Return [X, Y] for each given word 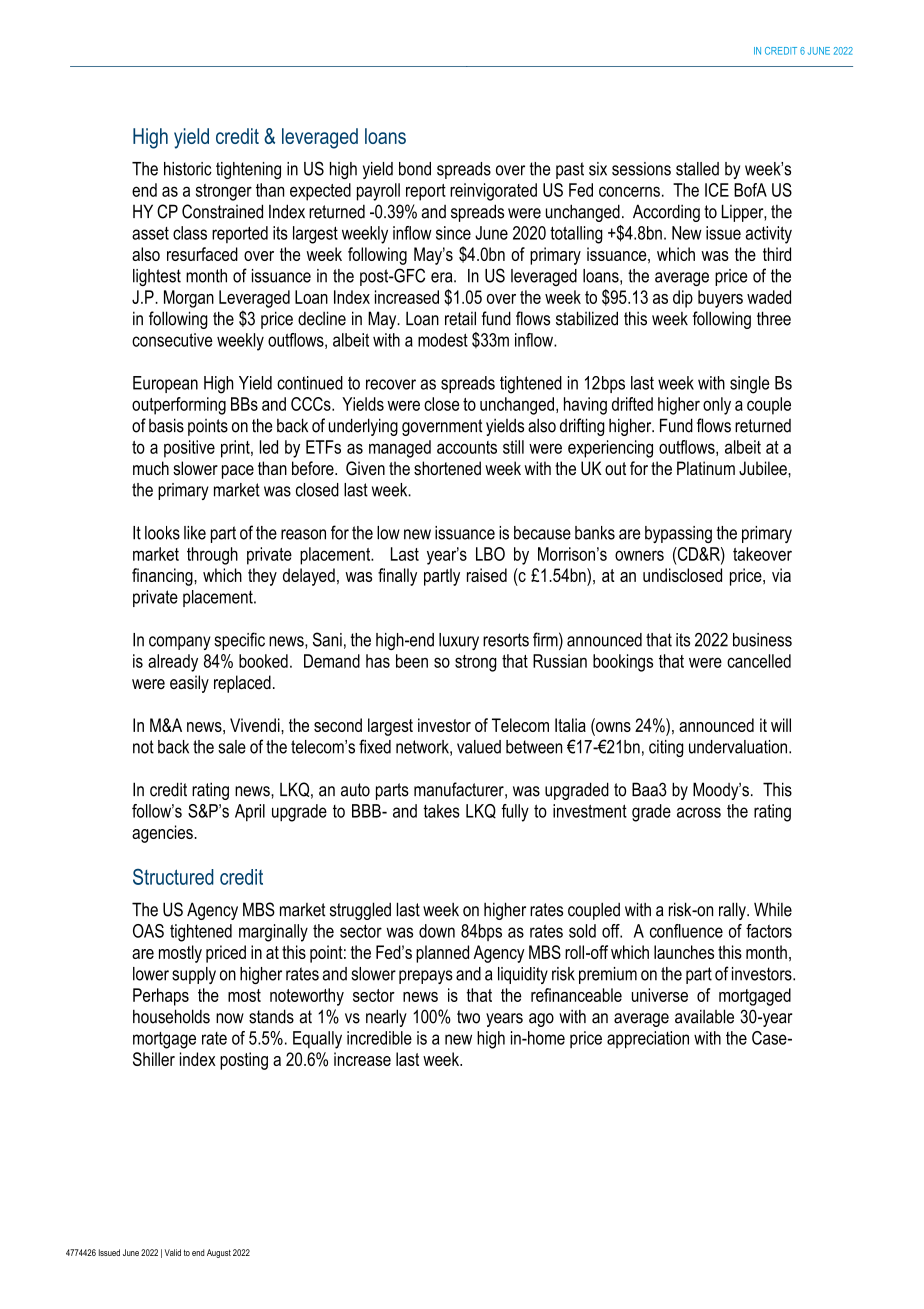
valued [479, 747]
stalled [697, 169]
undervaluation [738, 747]
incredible [379, 1038]
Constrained [222, 211]
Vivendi [256, 725]
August [219, 1253]
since [453, 233]
